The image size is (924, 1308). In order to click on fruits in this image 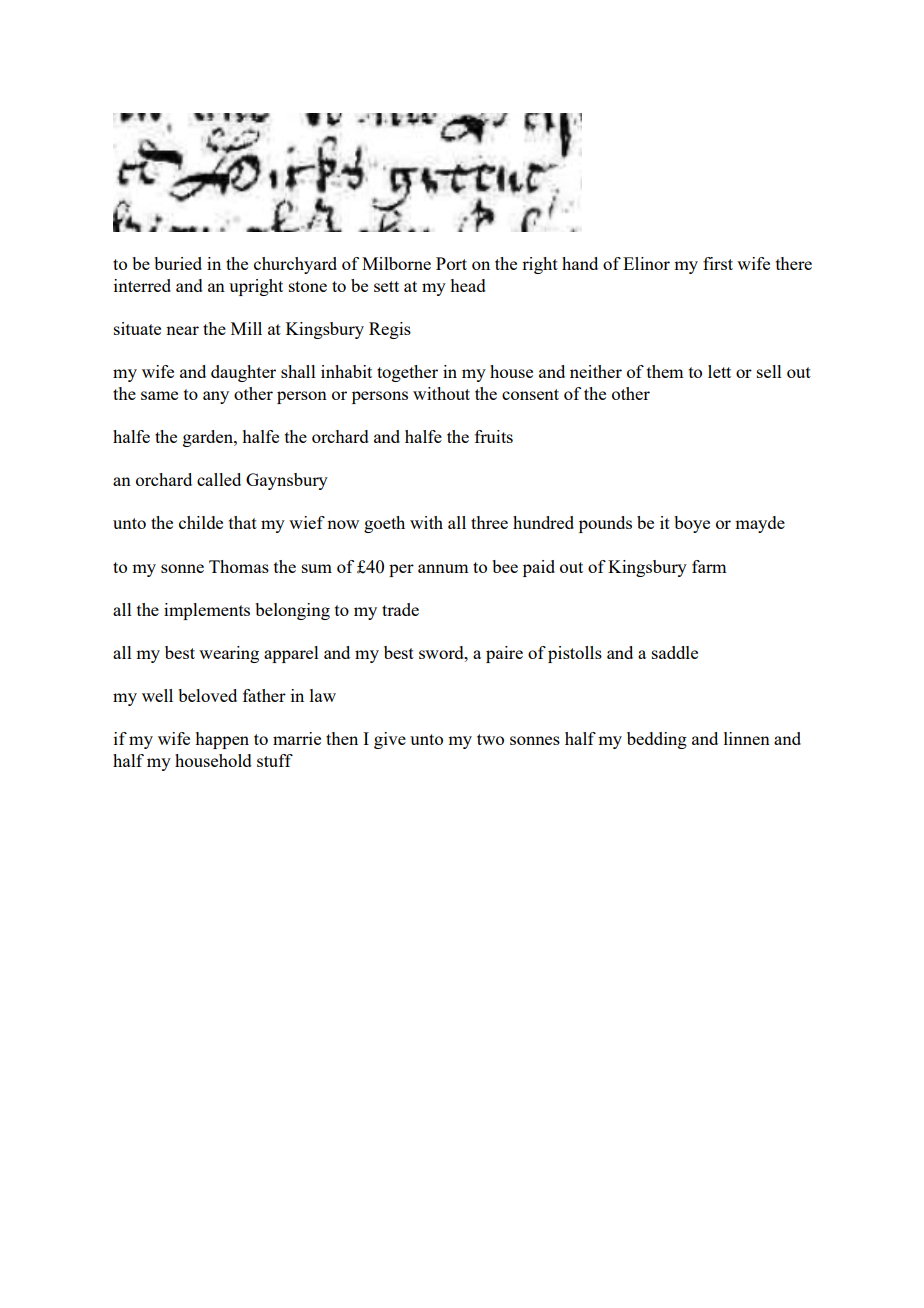, I will do `click(494, 436)`.
